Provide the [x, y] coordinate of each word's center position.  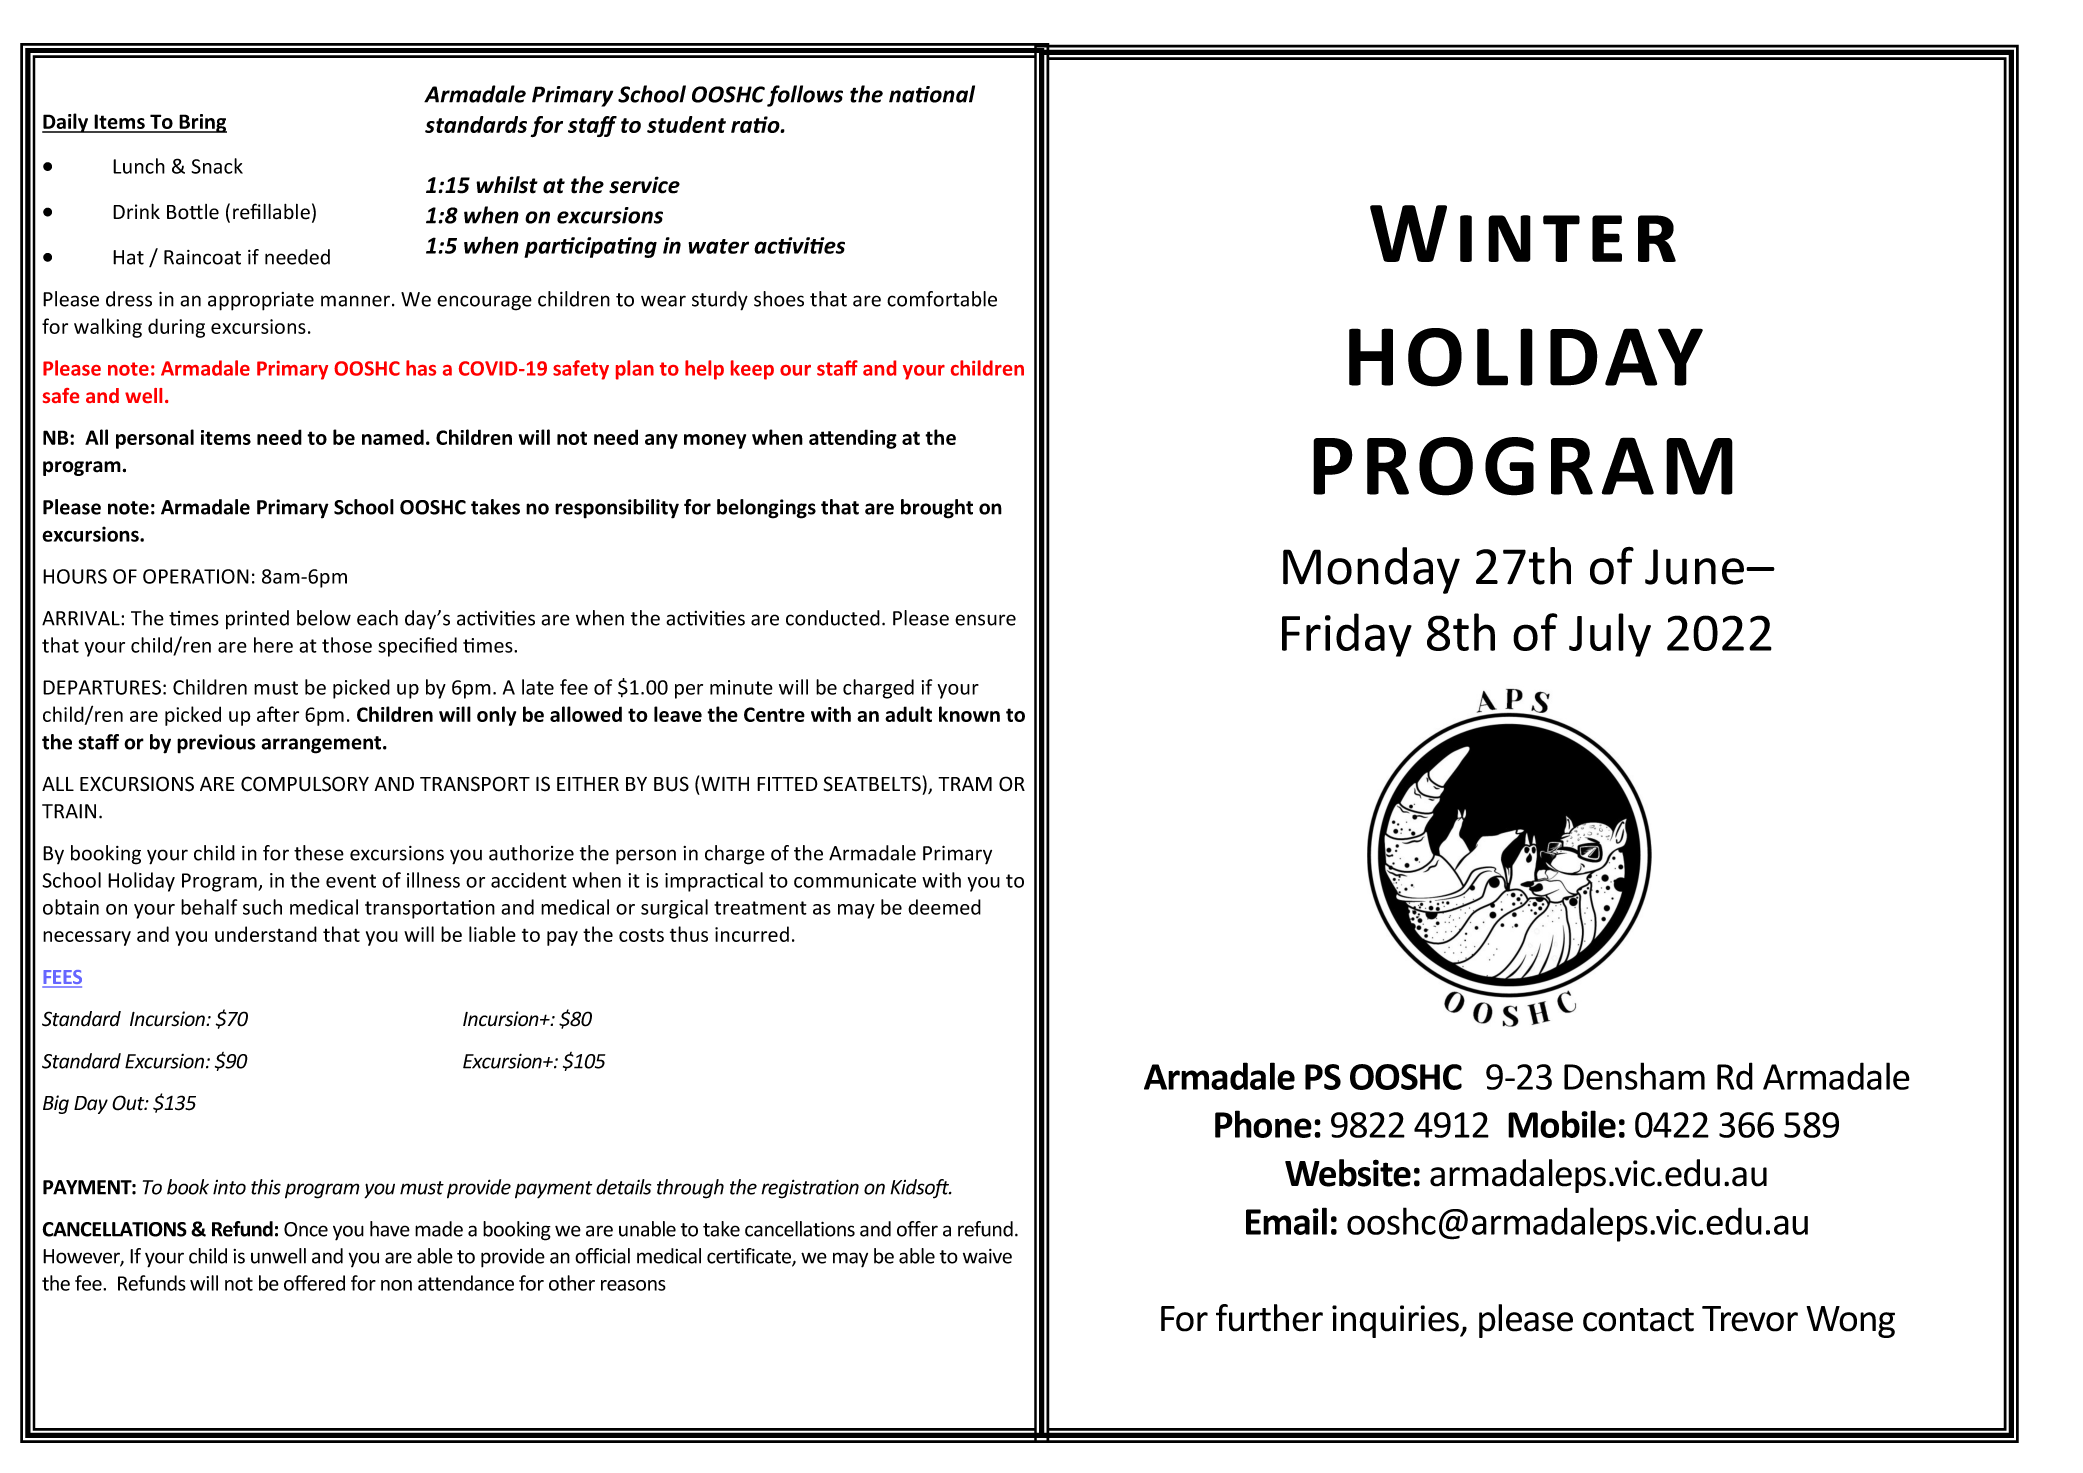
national [932, 94]
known [969, 714]
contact [1638, 1320]
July [1610, 635]
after [278, 714]
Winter [1523, 233]
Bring [202, 123]
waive [987, 1256]
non [396, 1285]
